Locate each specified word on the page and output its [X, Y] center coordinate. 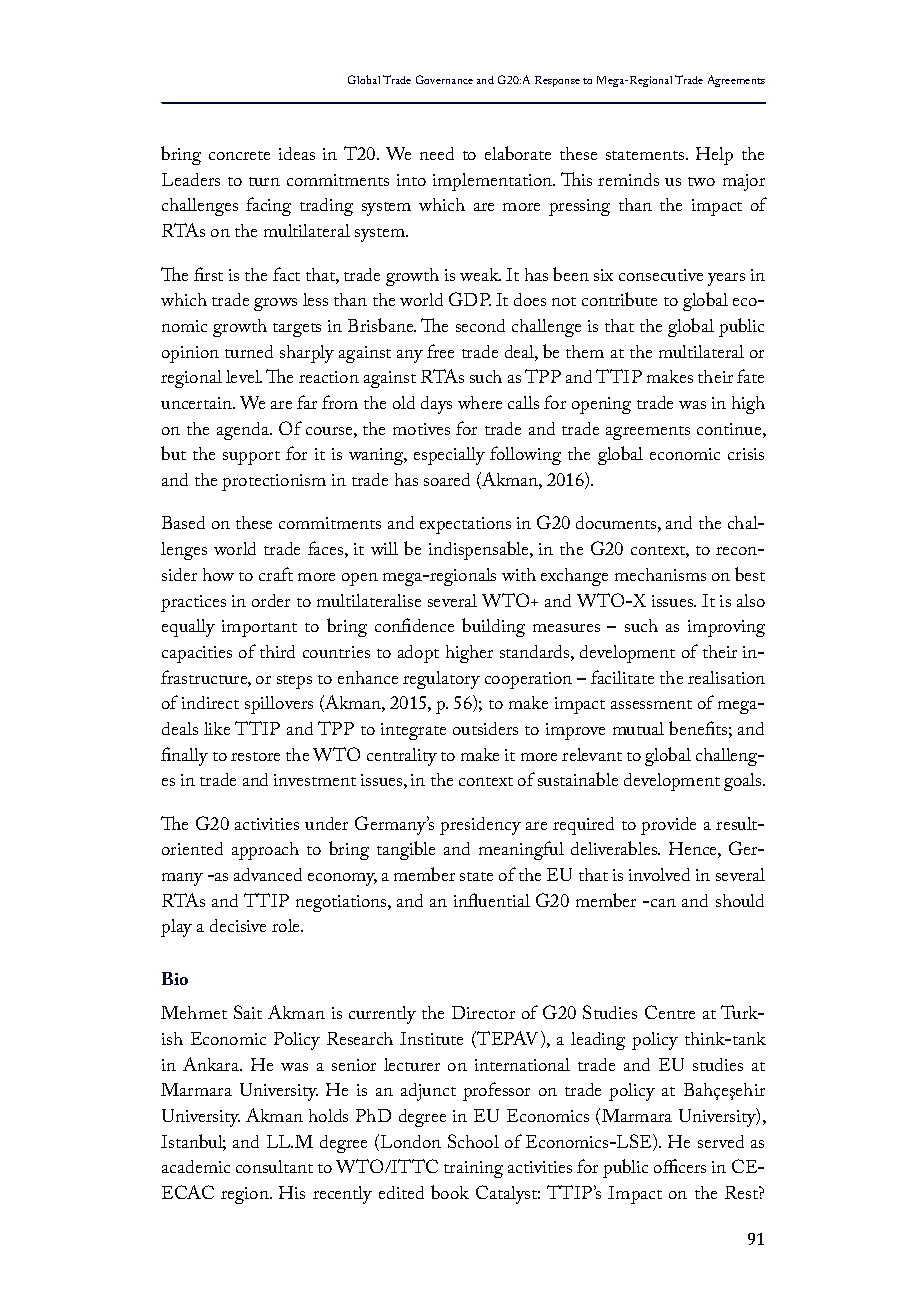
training [473, 1169]
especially [449, 456]
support [251, 458]
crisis [746, 454]
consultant [274, 1166]
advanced [268, 874]
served [721, 1141]
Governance [444, 79]
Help [714, 156]
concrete [239, 155]
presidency [480, 826]
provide [668, 826]
